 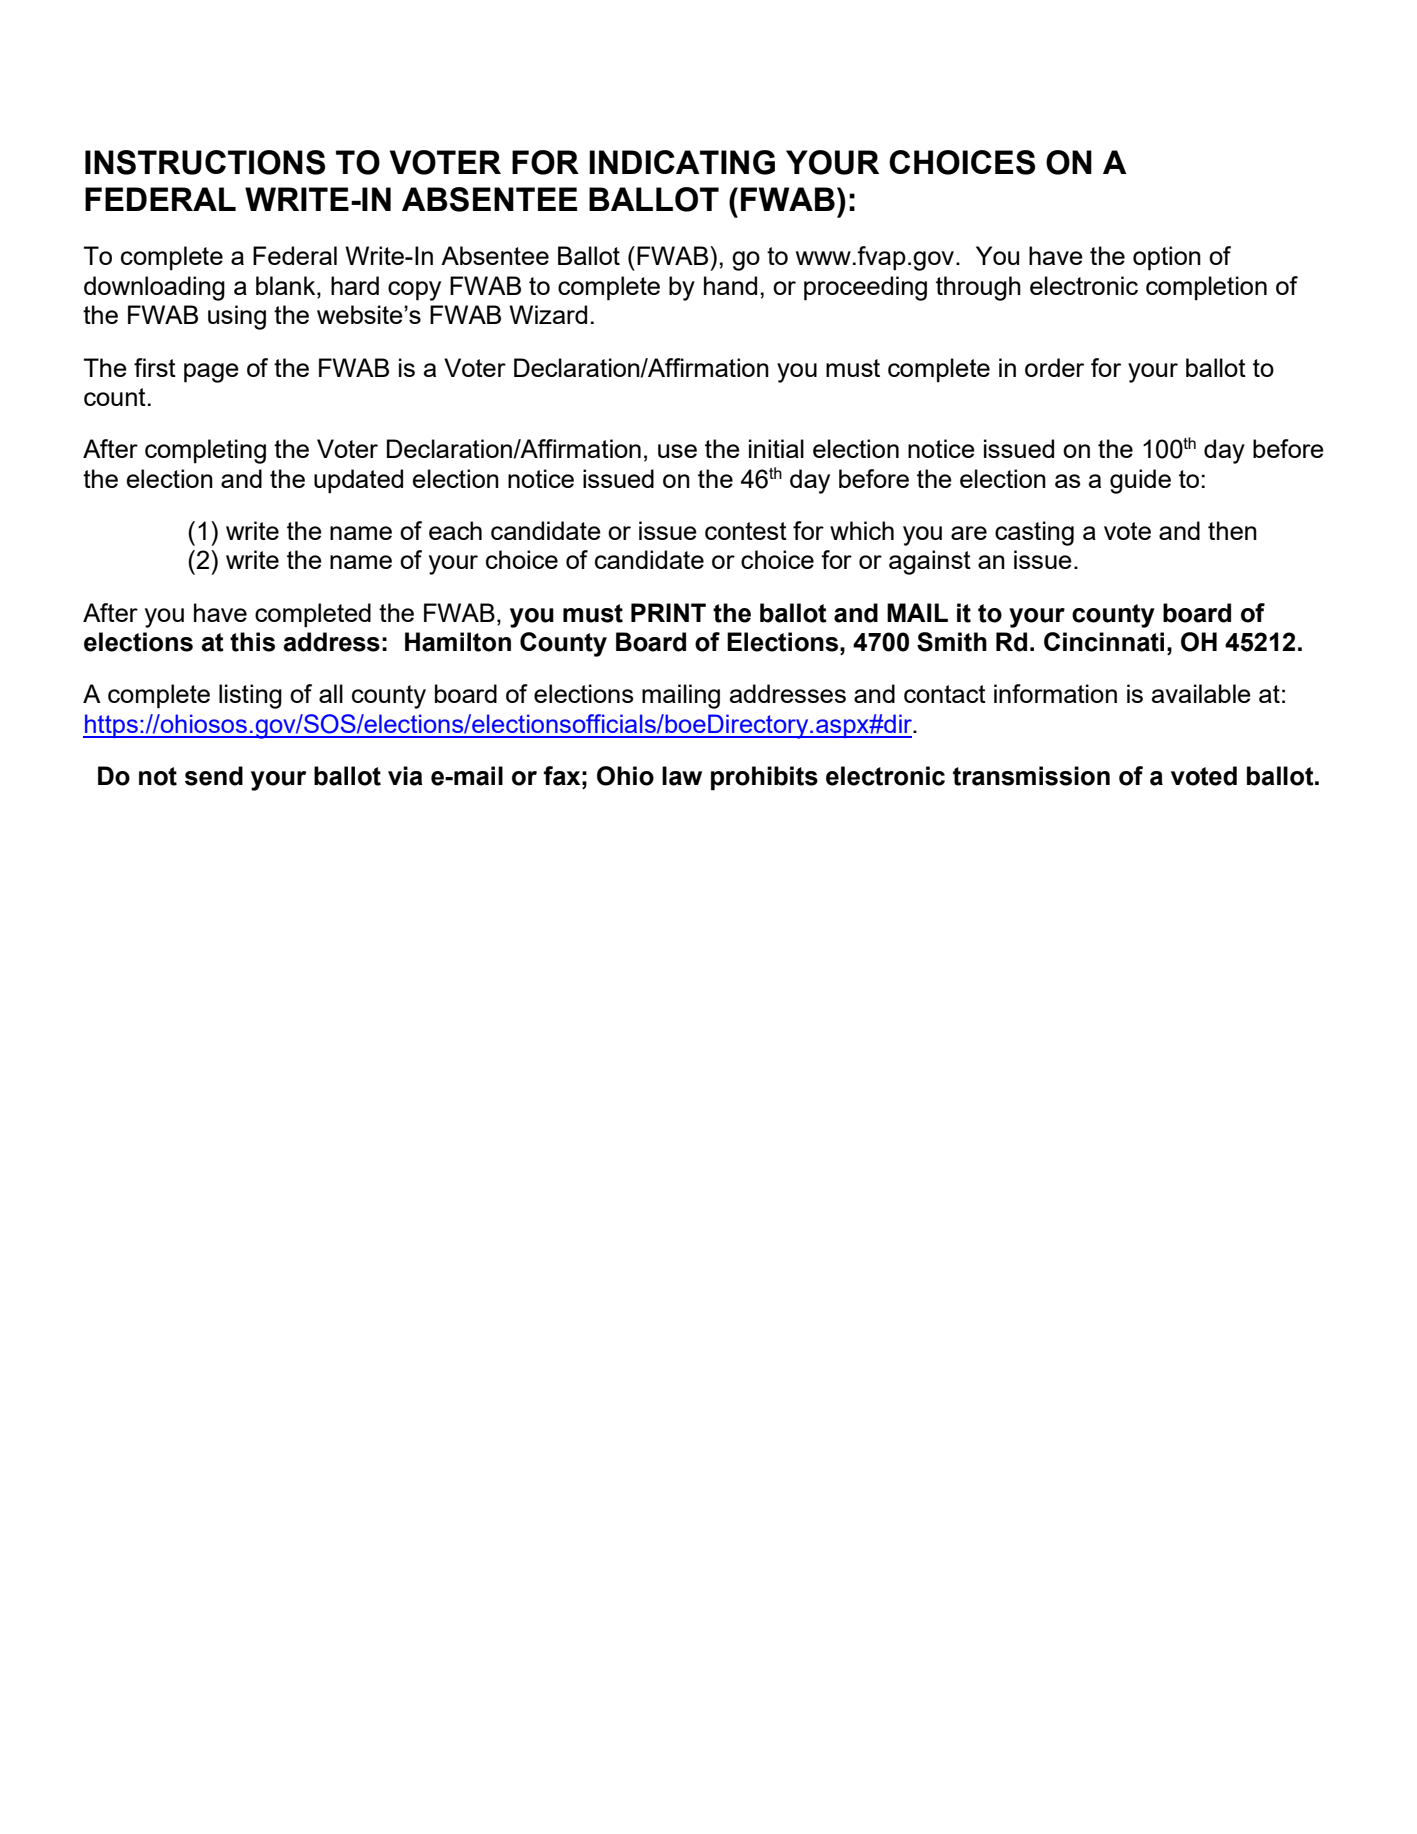 I want to click on send, so click(x=214, y=776).
